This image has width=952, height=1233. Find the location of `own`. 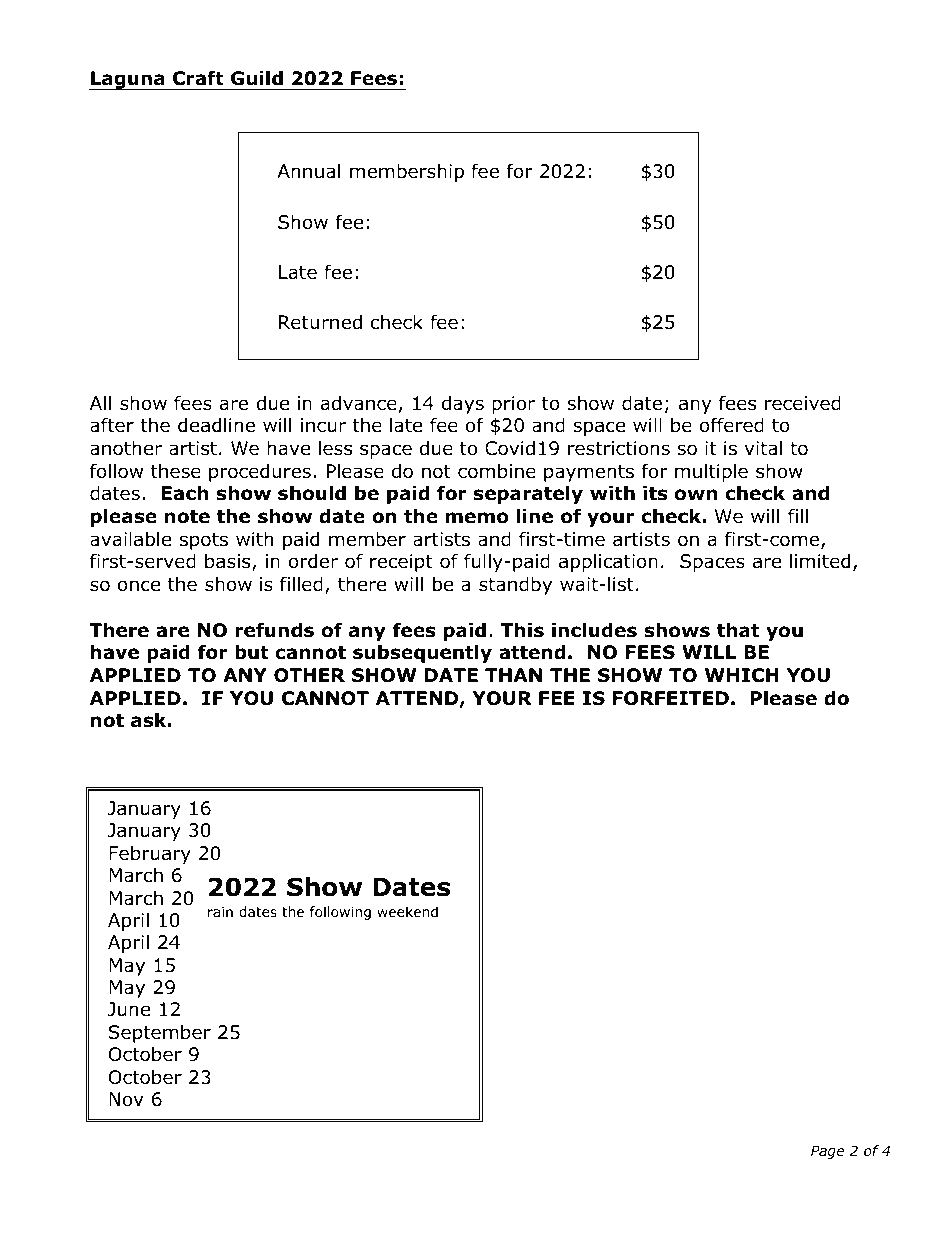

own is located at coordinates (696, 495).
